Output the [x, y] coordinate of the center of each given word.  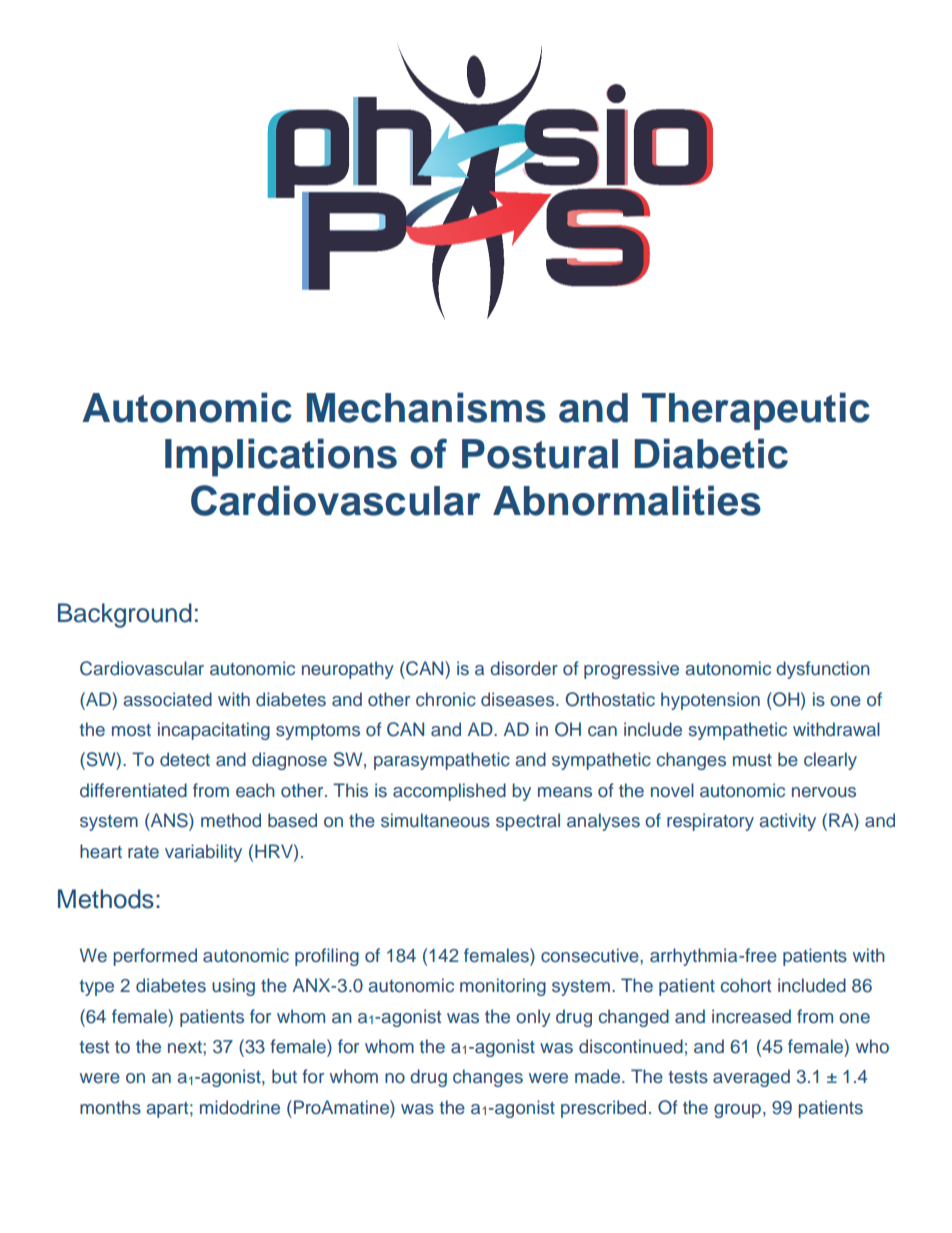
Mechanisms [426, 407]
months [110, 1107]
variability [203, 853]
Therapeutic [756, 411]
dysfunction [823, 670]
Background [125, 615]
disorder [524, 668]
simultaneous [435, 820]
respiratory [710, 822]
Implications [281, 457]
